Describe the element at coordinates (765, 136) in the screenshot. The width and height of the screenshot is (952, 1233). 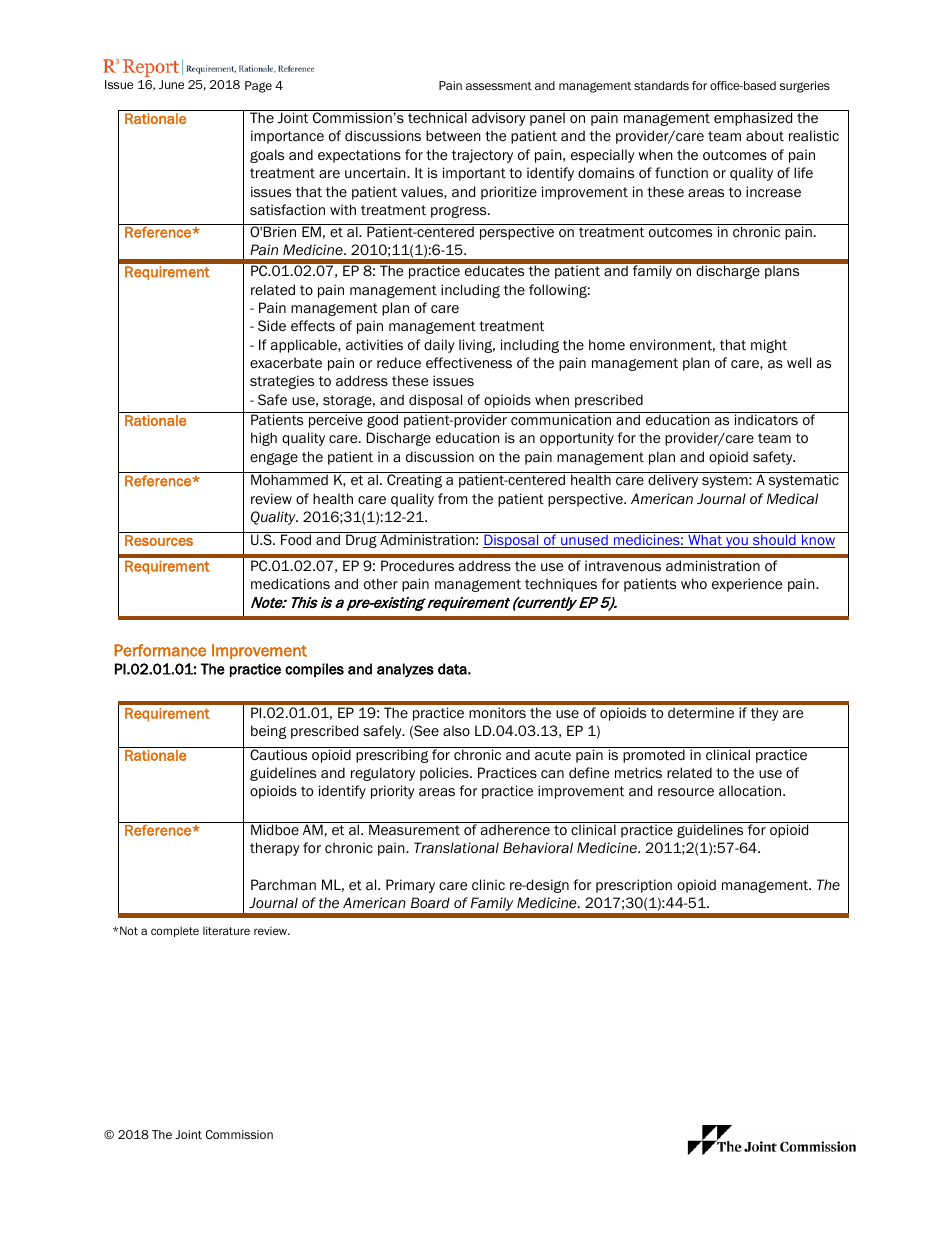
I see `about` at that location.
